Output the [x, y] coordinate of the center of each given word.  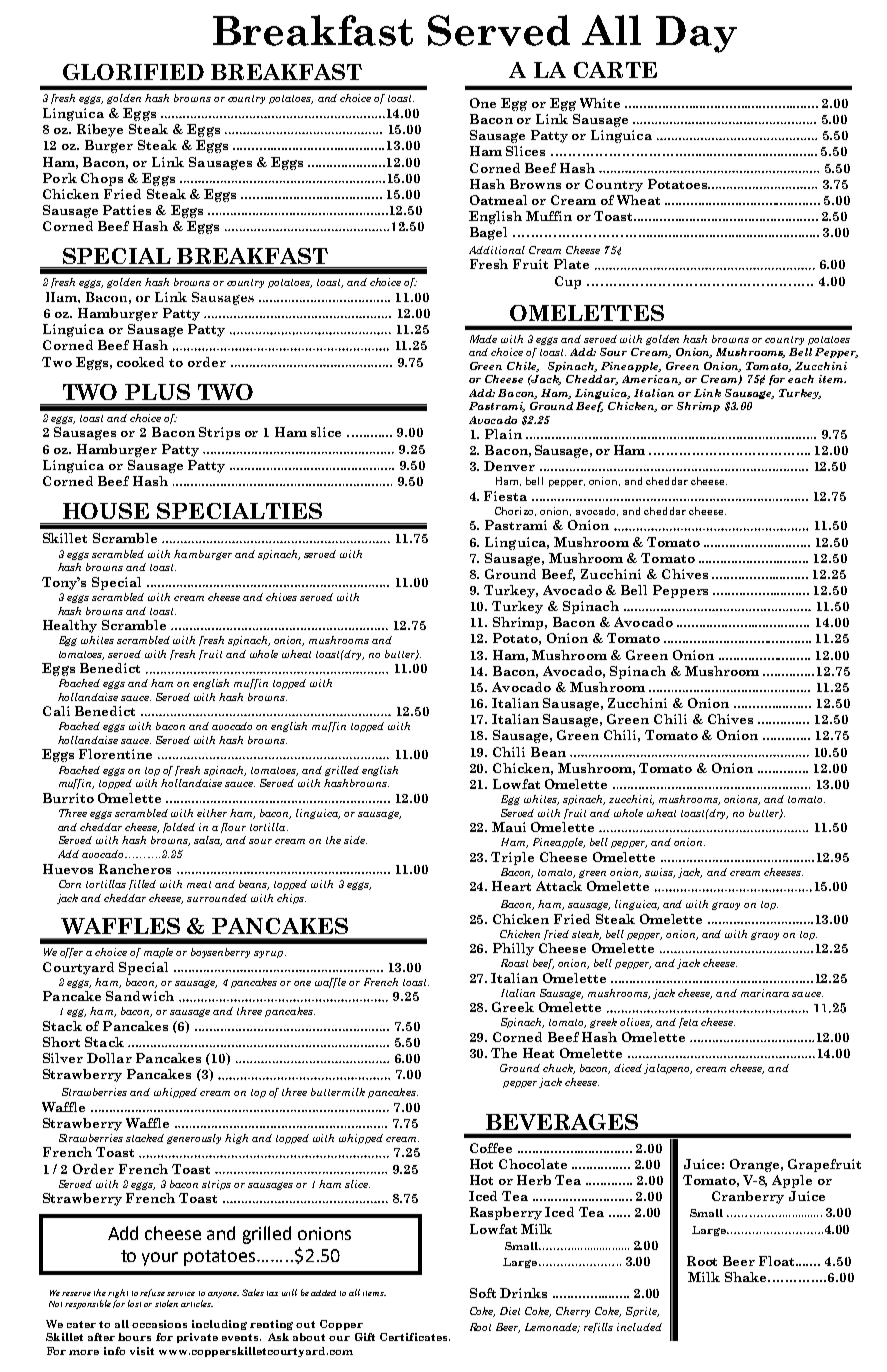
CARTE [615, 70]
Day [696, 34]
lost [134, 1303]
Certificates [415, 1337]
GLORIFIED [133, 72]
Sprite [642, 1312]
